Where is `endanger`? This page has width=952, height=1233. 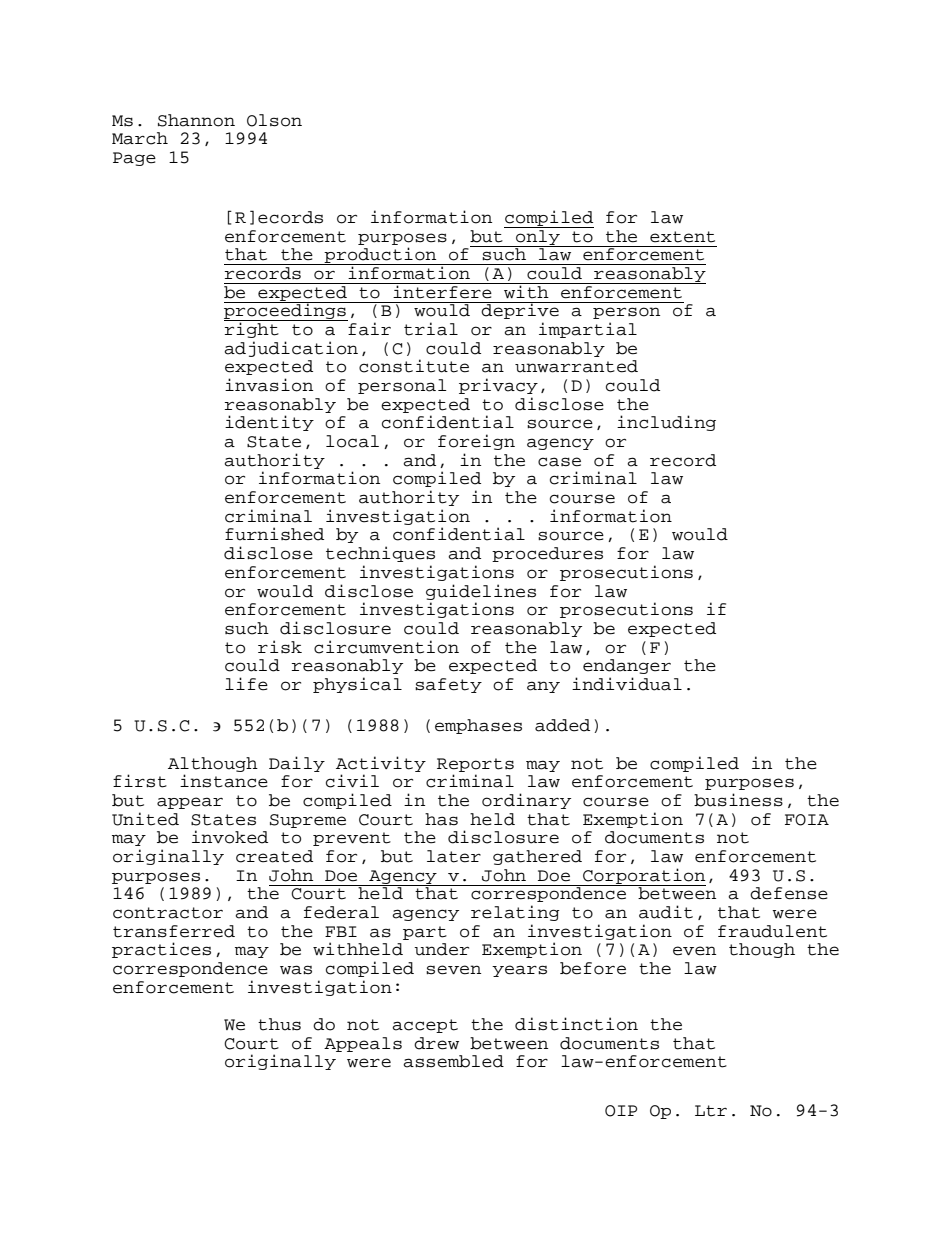 endanger is located at coordinates (627, 666).
